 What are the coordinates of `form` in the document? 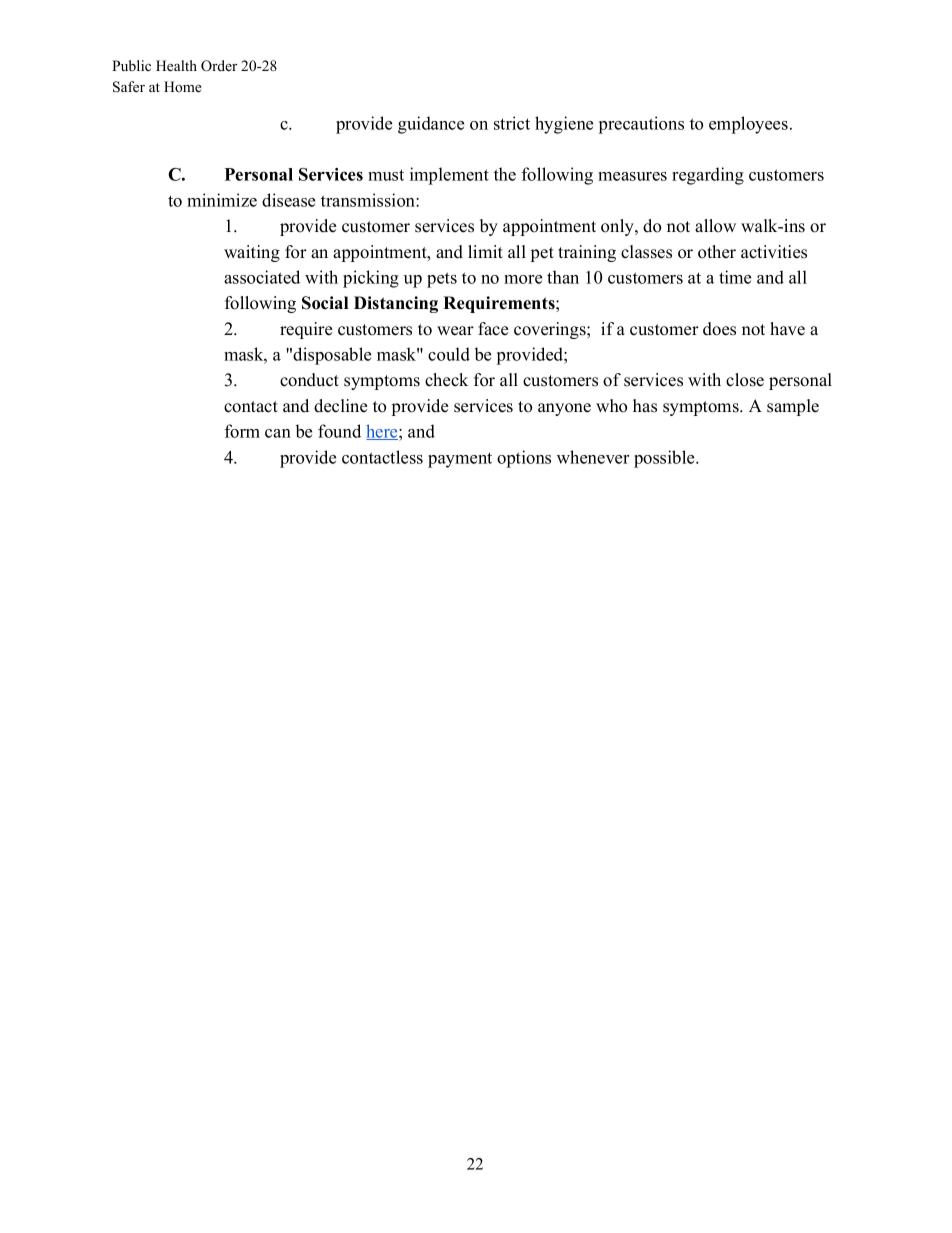 It's located at (242, 431).
